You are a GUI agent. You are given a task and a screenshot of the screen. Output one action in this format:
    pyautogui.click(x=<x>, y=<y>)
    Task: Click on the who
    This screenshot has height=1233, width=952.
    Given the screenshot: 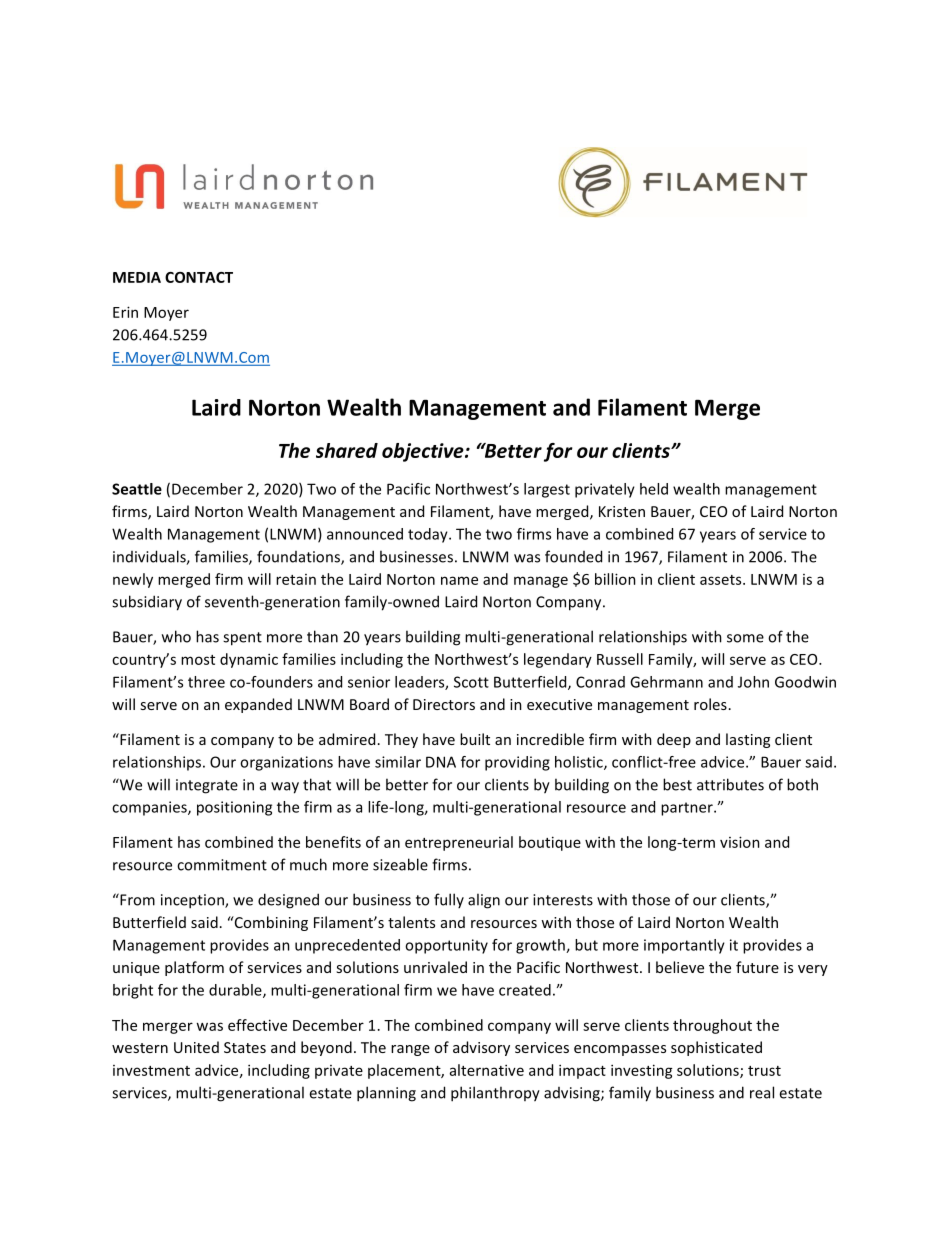 What is the action you would take?
    pyautogui.click(x=176, y=636)
